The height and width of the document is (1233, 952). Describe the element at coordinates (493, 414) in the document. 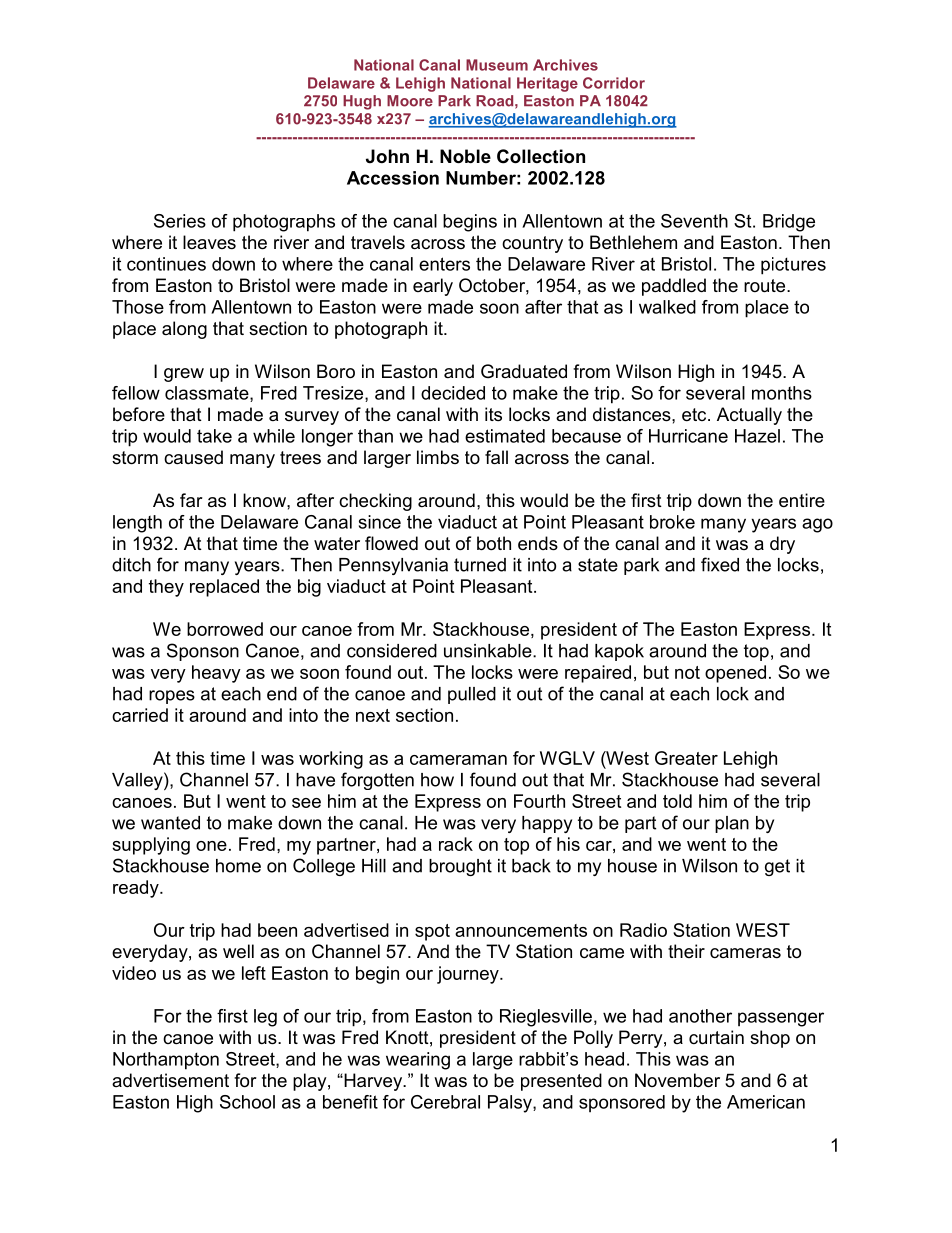

I see `its` at that location.
